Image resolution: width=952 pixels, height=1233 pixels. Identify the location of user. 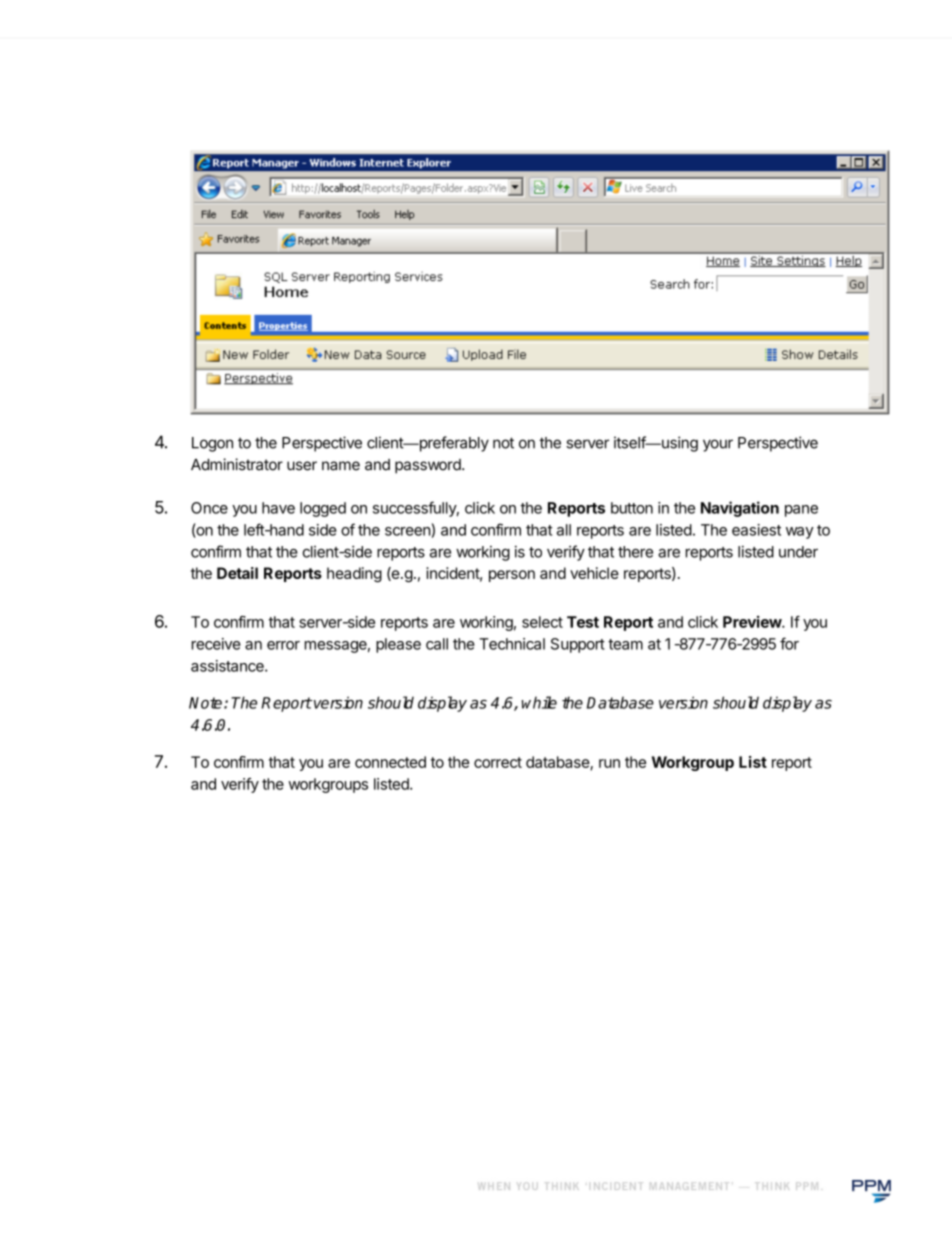
(302, 466).
